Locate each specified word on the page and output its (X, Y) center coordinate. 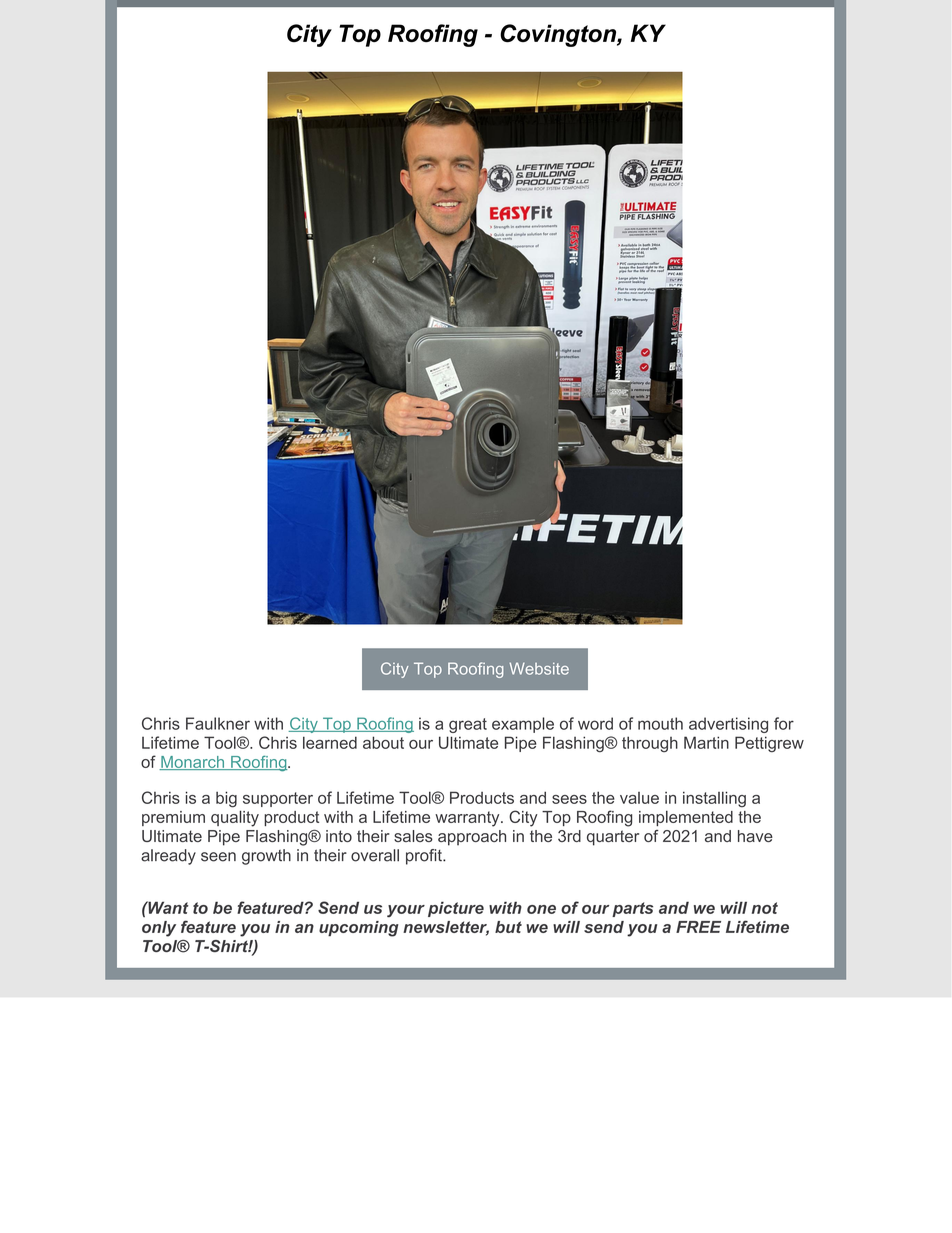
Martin (706, 742)
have (755, 836)
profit (425, 857)
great (468, 725)
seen (218, 857)
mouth (660, 723)
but (508, 927)
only (159, 929)
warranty (468, 819)
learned (330, 742)
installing (714, 799)
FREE (698, 927)
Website (539, 668)
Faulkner (218, 723)
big (226, 799)
